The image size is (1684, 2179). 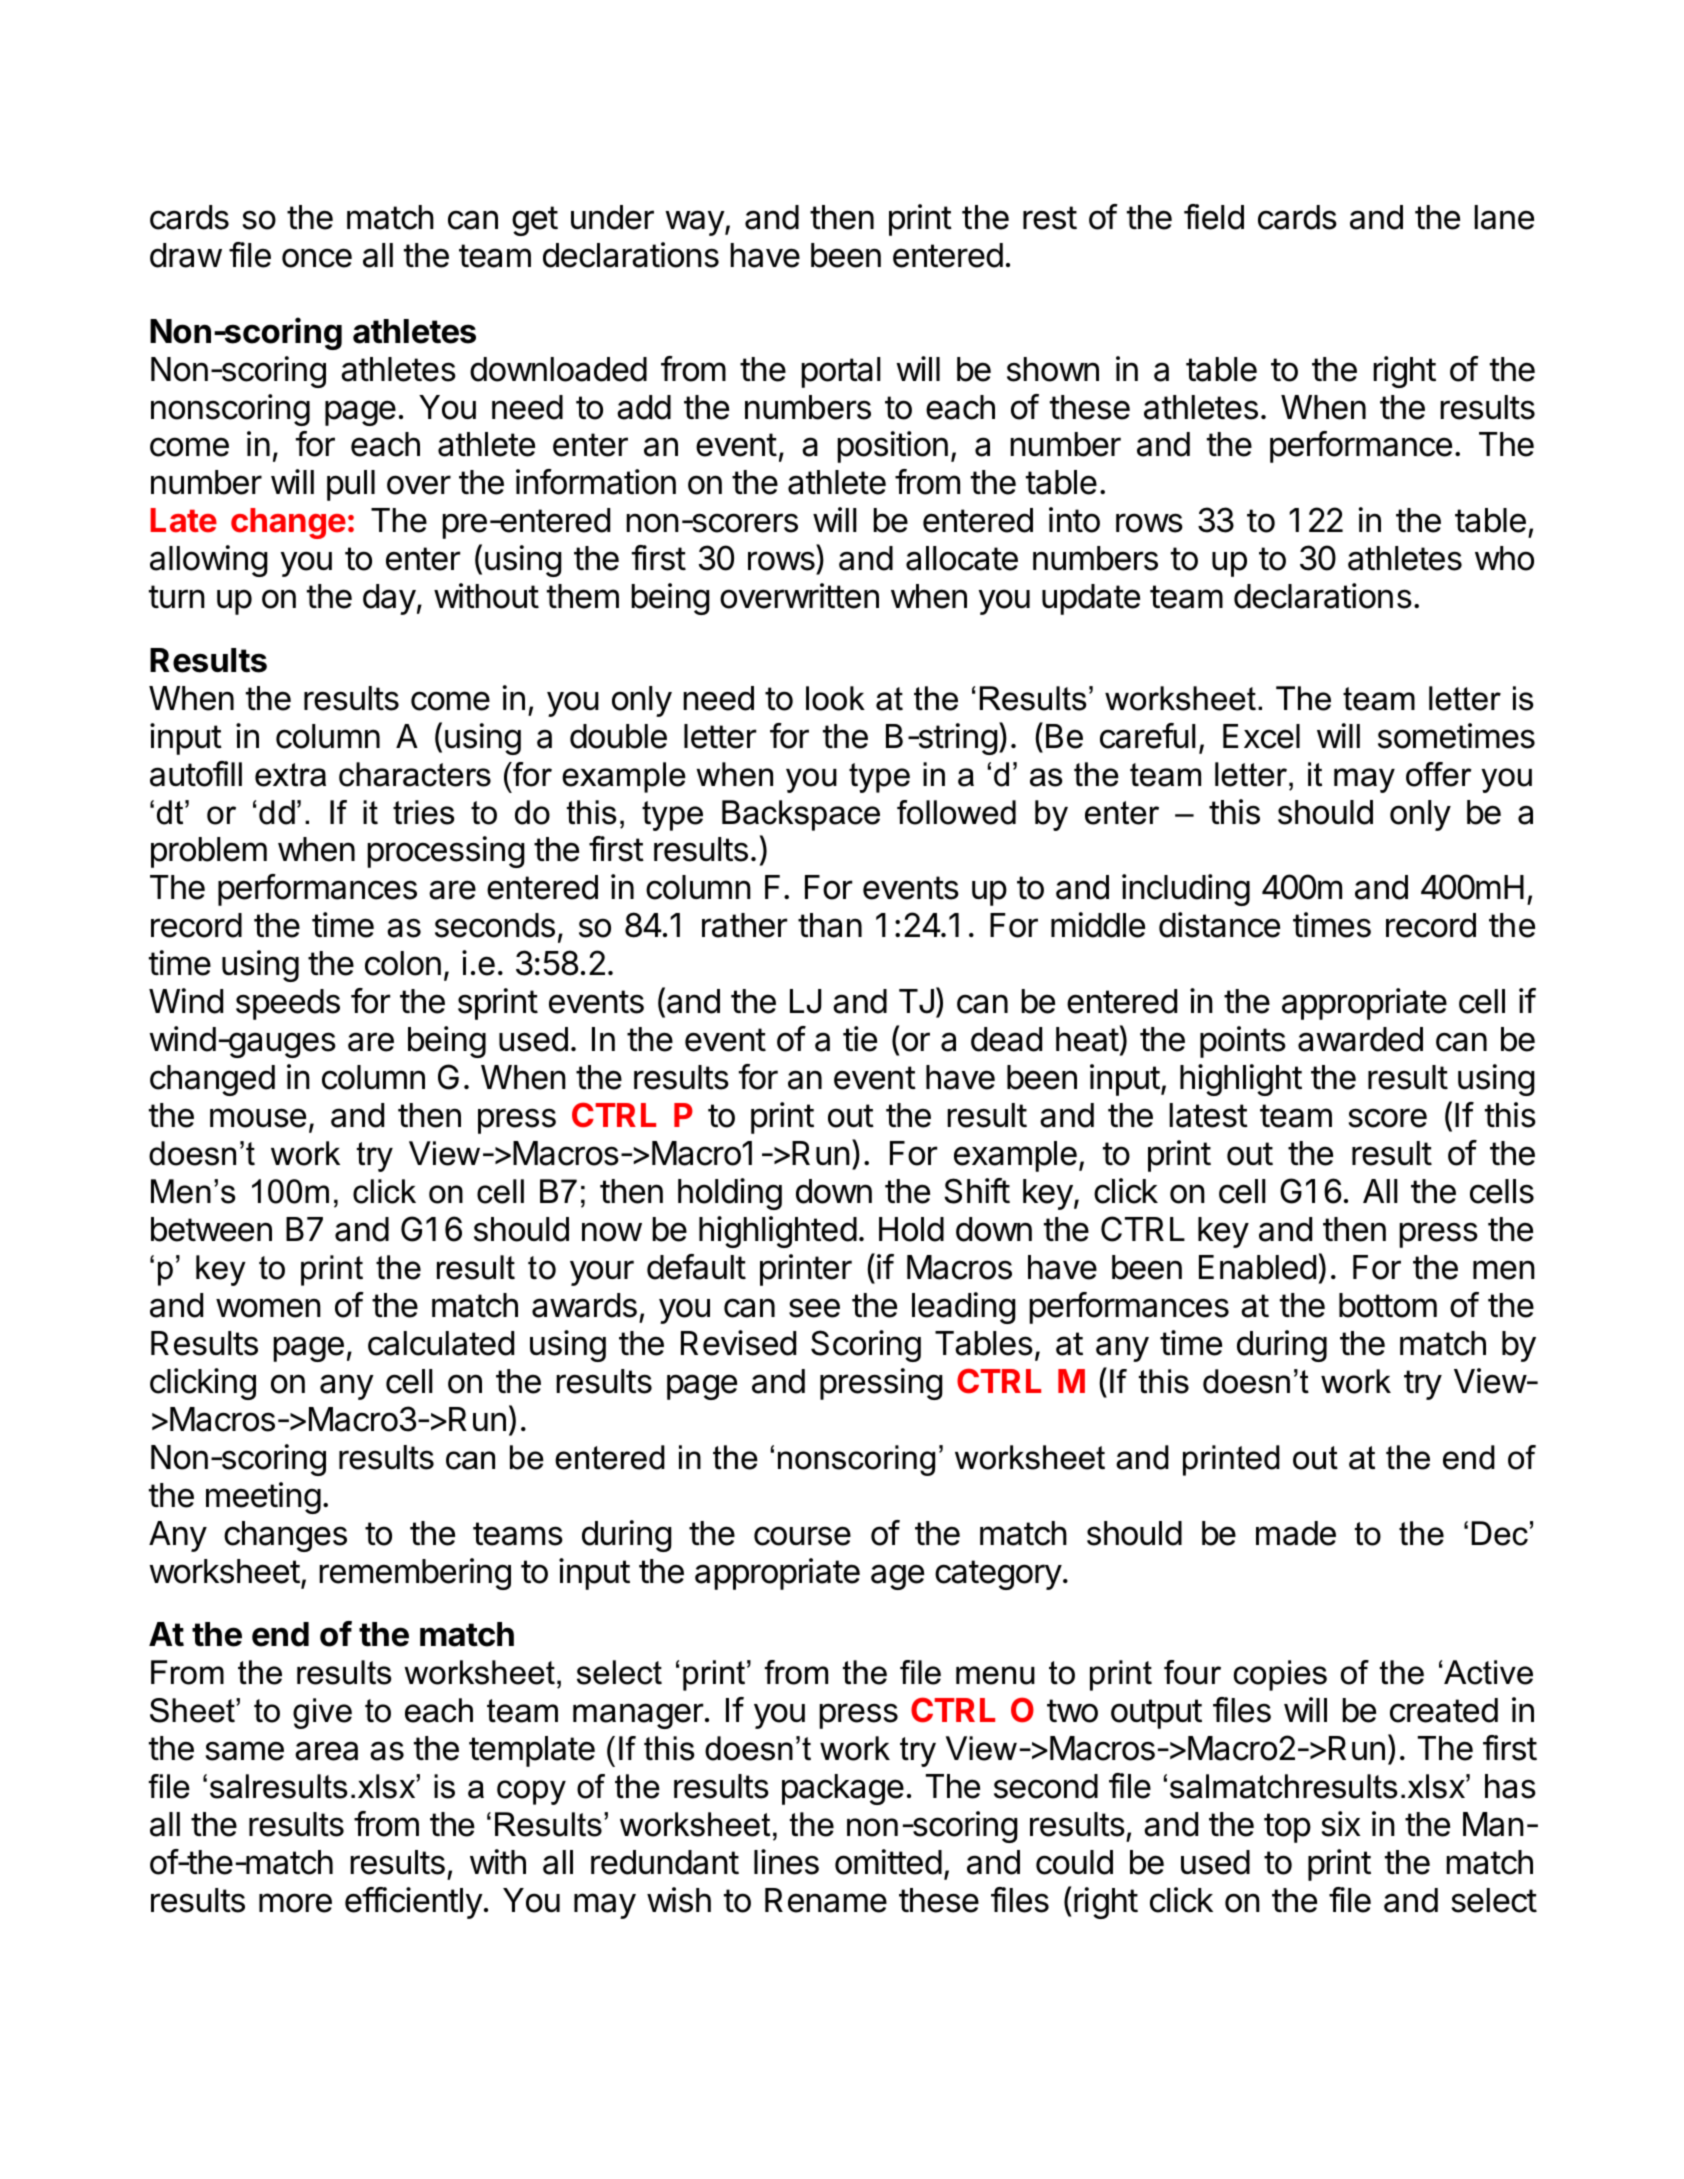 What do you see at coordinates (695, 223) in the document?
I see `way` at bounding box center [695, 223].
